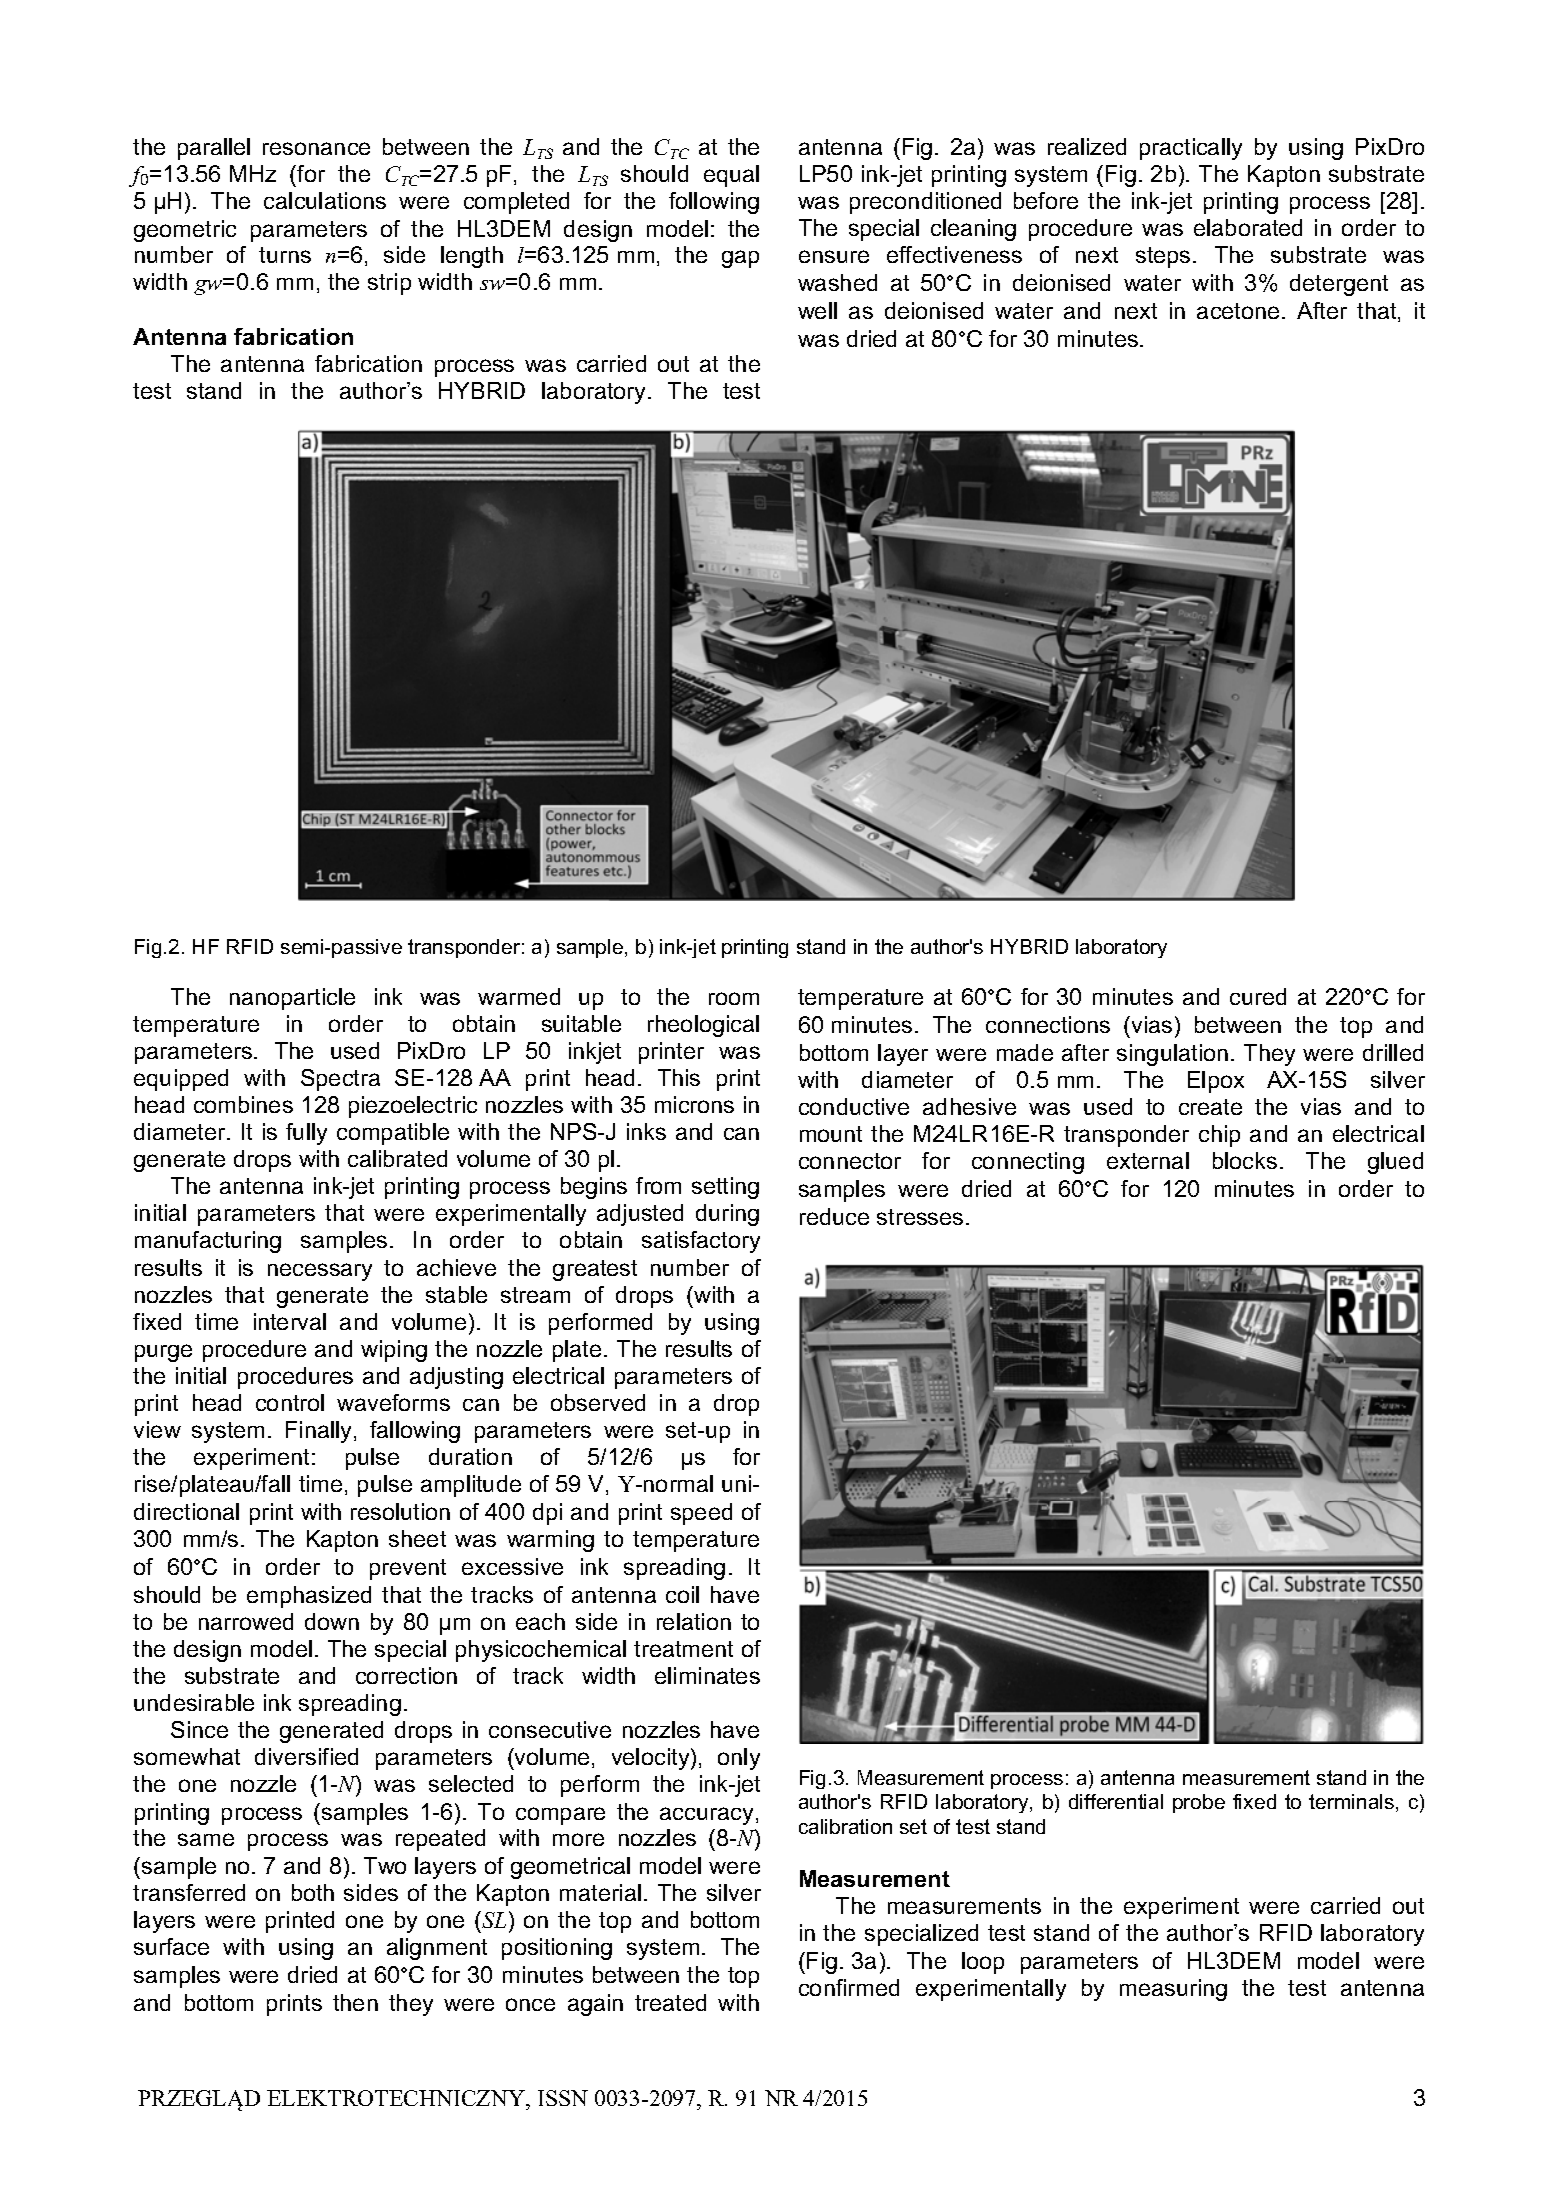  Describe the element at coordinates (1219, 1136) in the screenshot. I see `chip` at that location.
